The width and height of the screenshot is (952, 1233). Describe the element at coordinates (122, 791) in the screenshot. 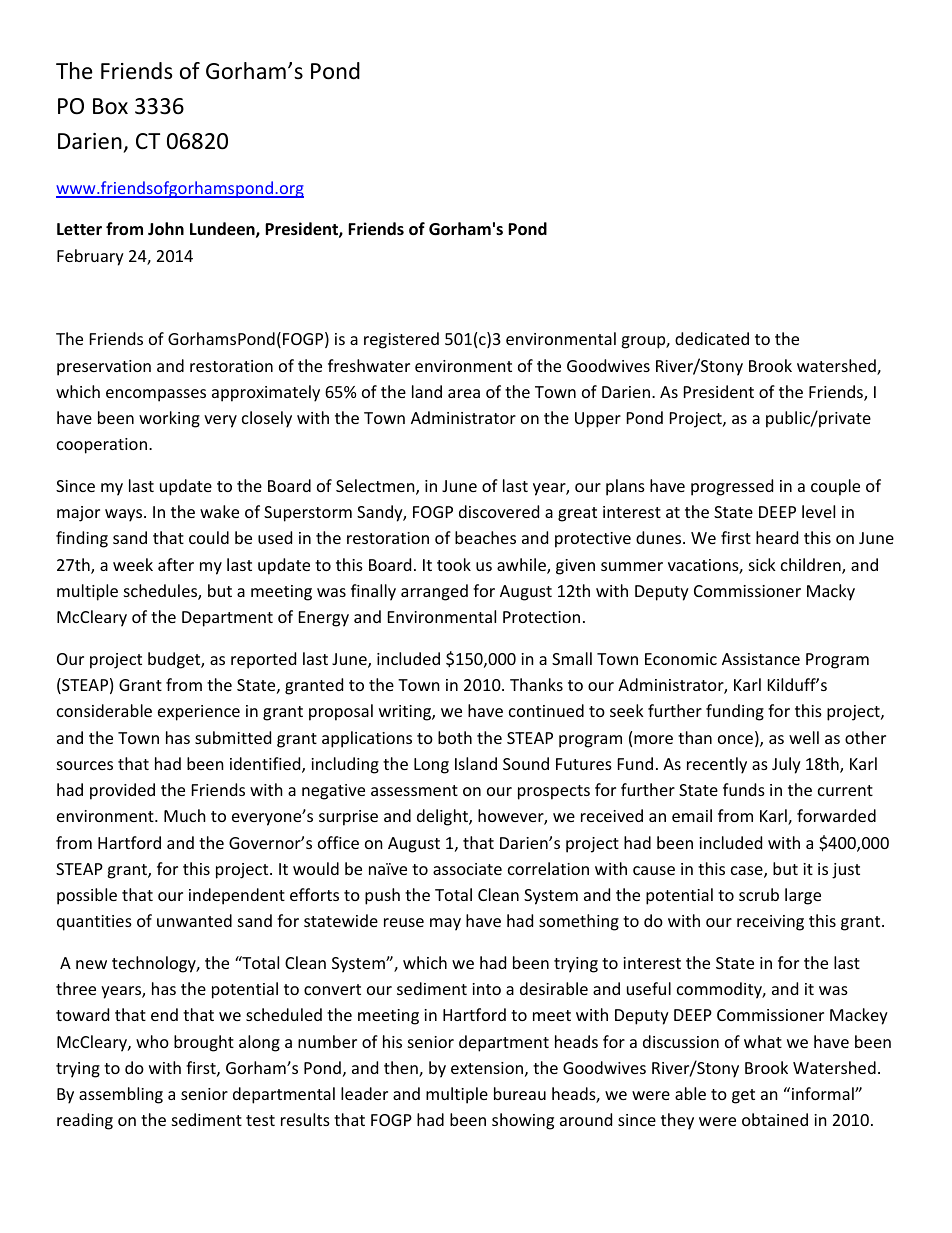

I see `provided` at that location.
